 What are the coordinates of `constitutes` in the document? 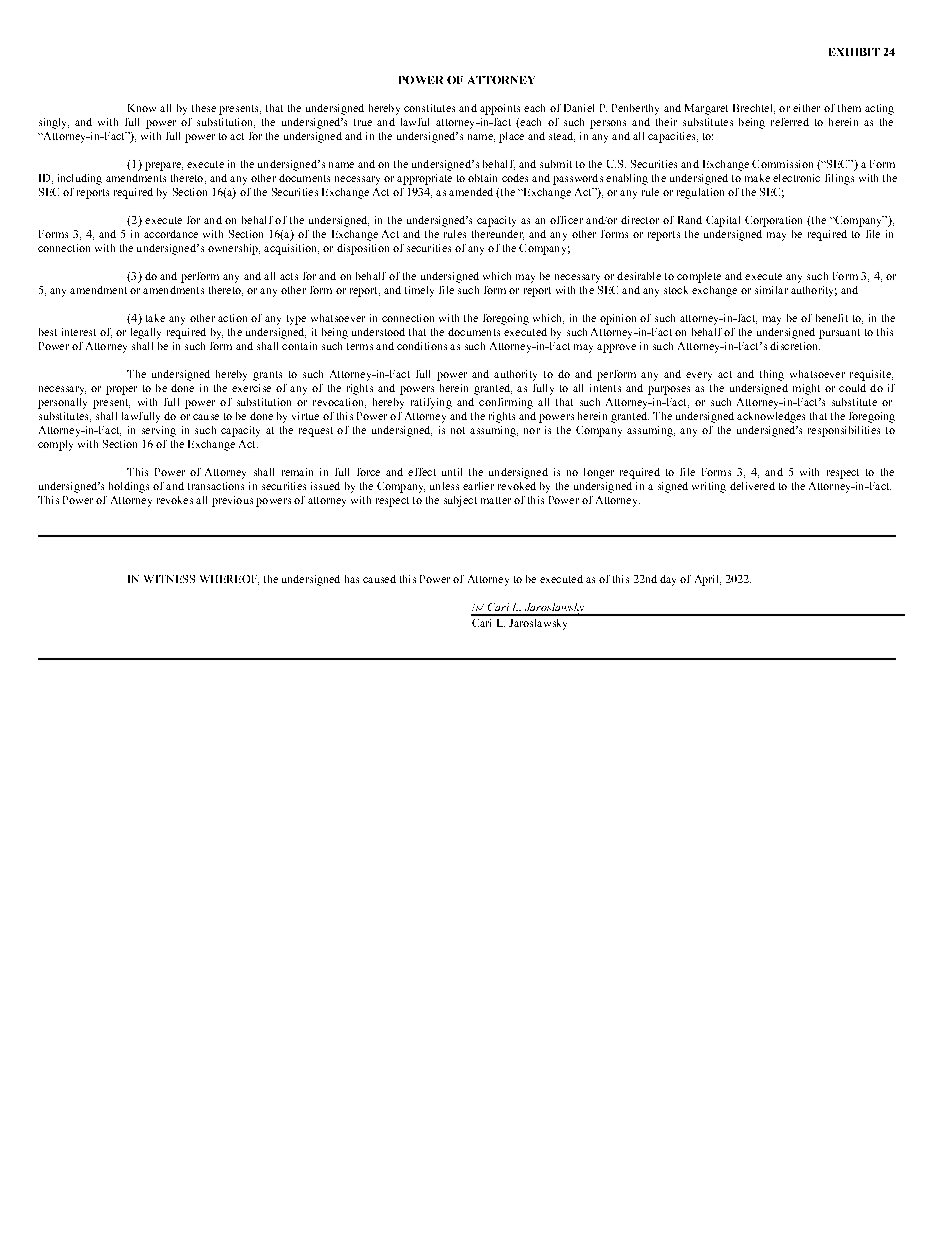 It's located at (429, 108).
